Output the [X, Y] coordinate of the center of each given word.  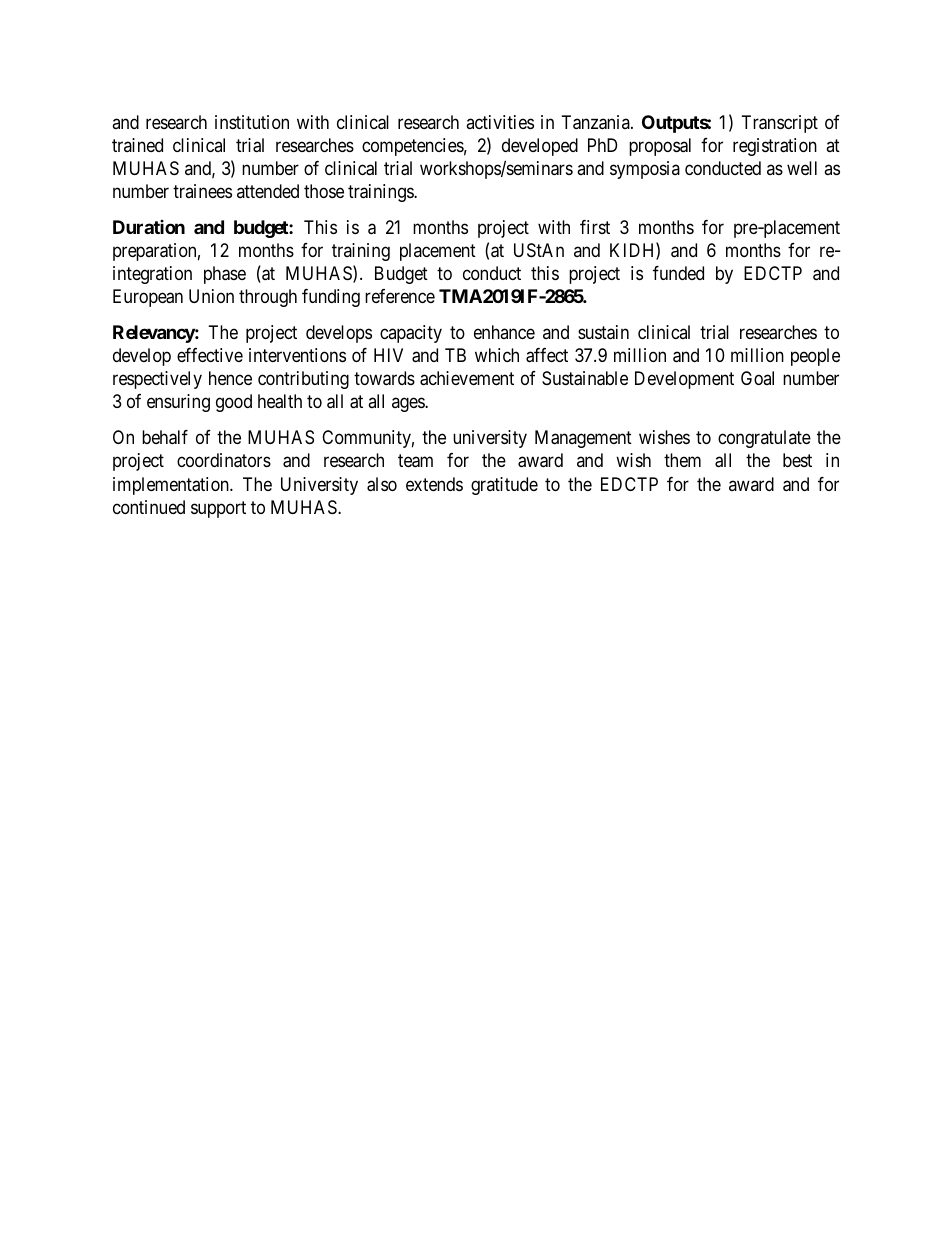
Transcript [780, 124]
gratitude [504, 486]
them [682, 460]
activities [500, 122]
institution [252, 122]
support [218, 509]
